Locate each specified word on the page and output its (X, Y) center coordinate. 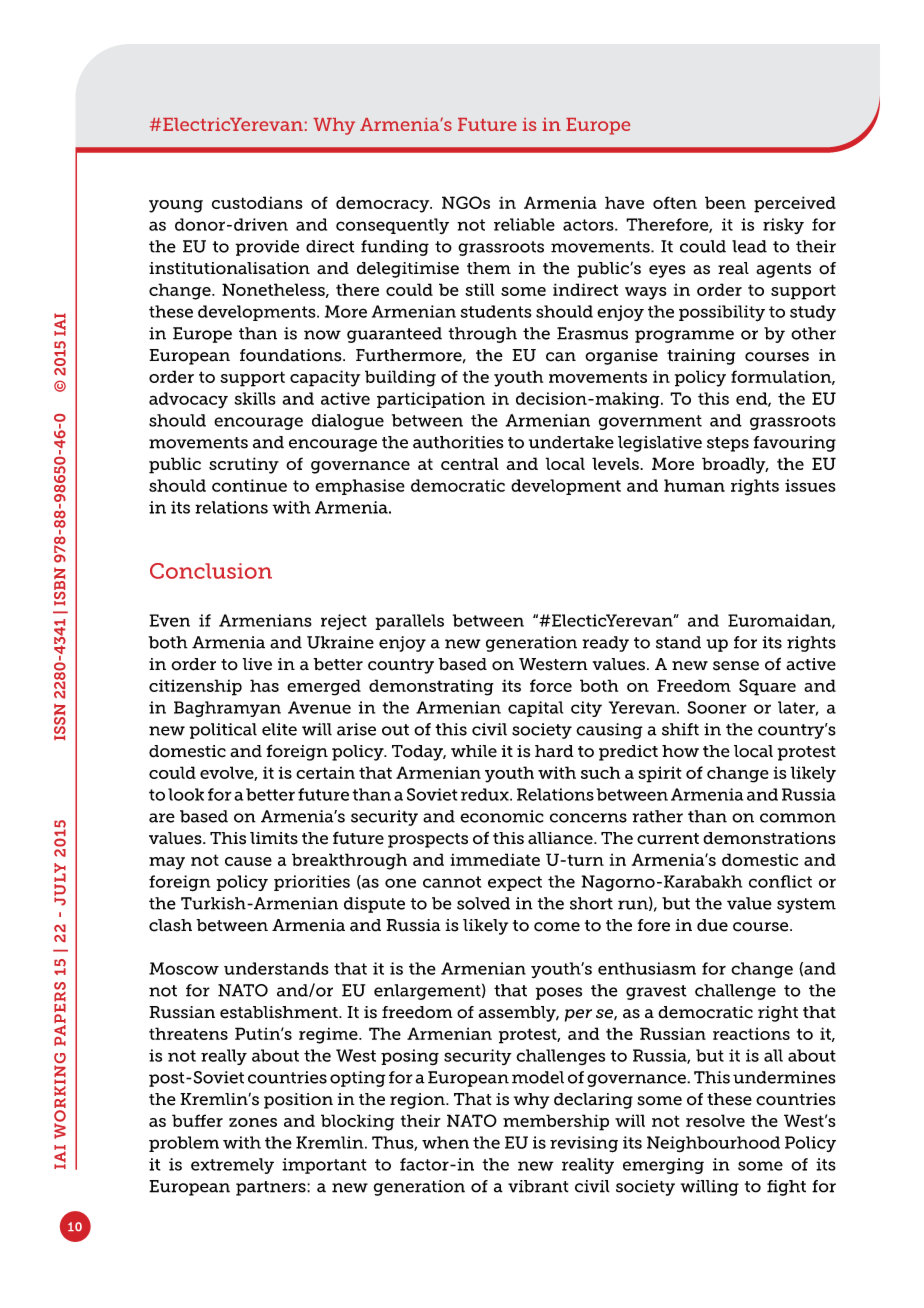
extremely (232, 1166)
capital (535, 709)
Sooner (717, 707)
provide (267, 248)
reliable (524, 224)
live (257, 664)
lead (749, 246)
